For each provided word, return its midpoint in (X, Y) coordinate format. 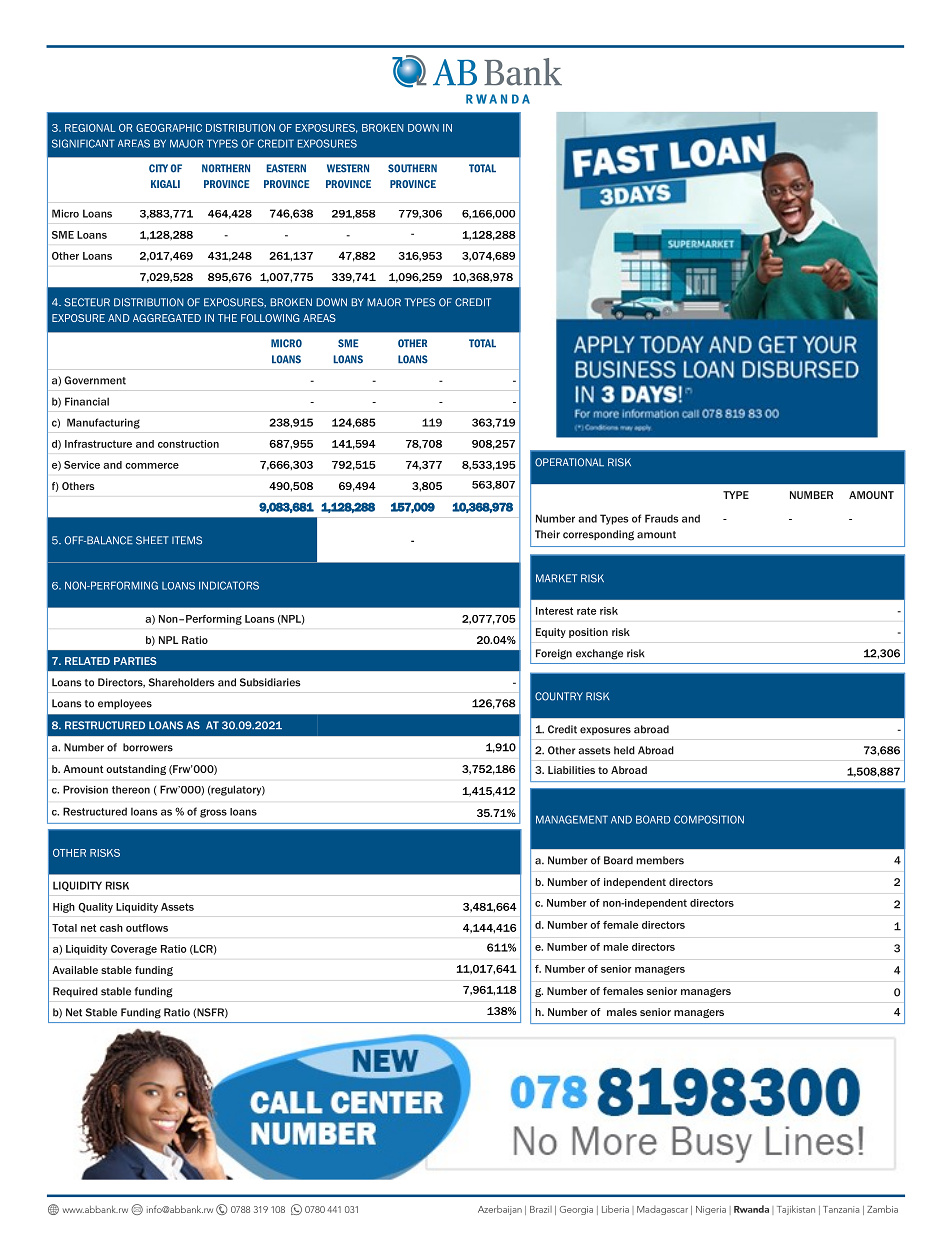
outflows (147, 928)
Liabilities (571, 770)
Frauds (662, 518)
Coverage (134, 950)
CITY (158, 168)
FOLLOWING (270, 318)
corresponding (598, 535)
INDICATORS (229, 585)
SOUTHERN (412, 168)
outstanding (136, 770)
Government (95, 380)
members (660, 860)
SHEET (152, 540)
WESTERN (348, 168)
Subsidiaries (270, 682)
